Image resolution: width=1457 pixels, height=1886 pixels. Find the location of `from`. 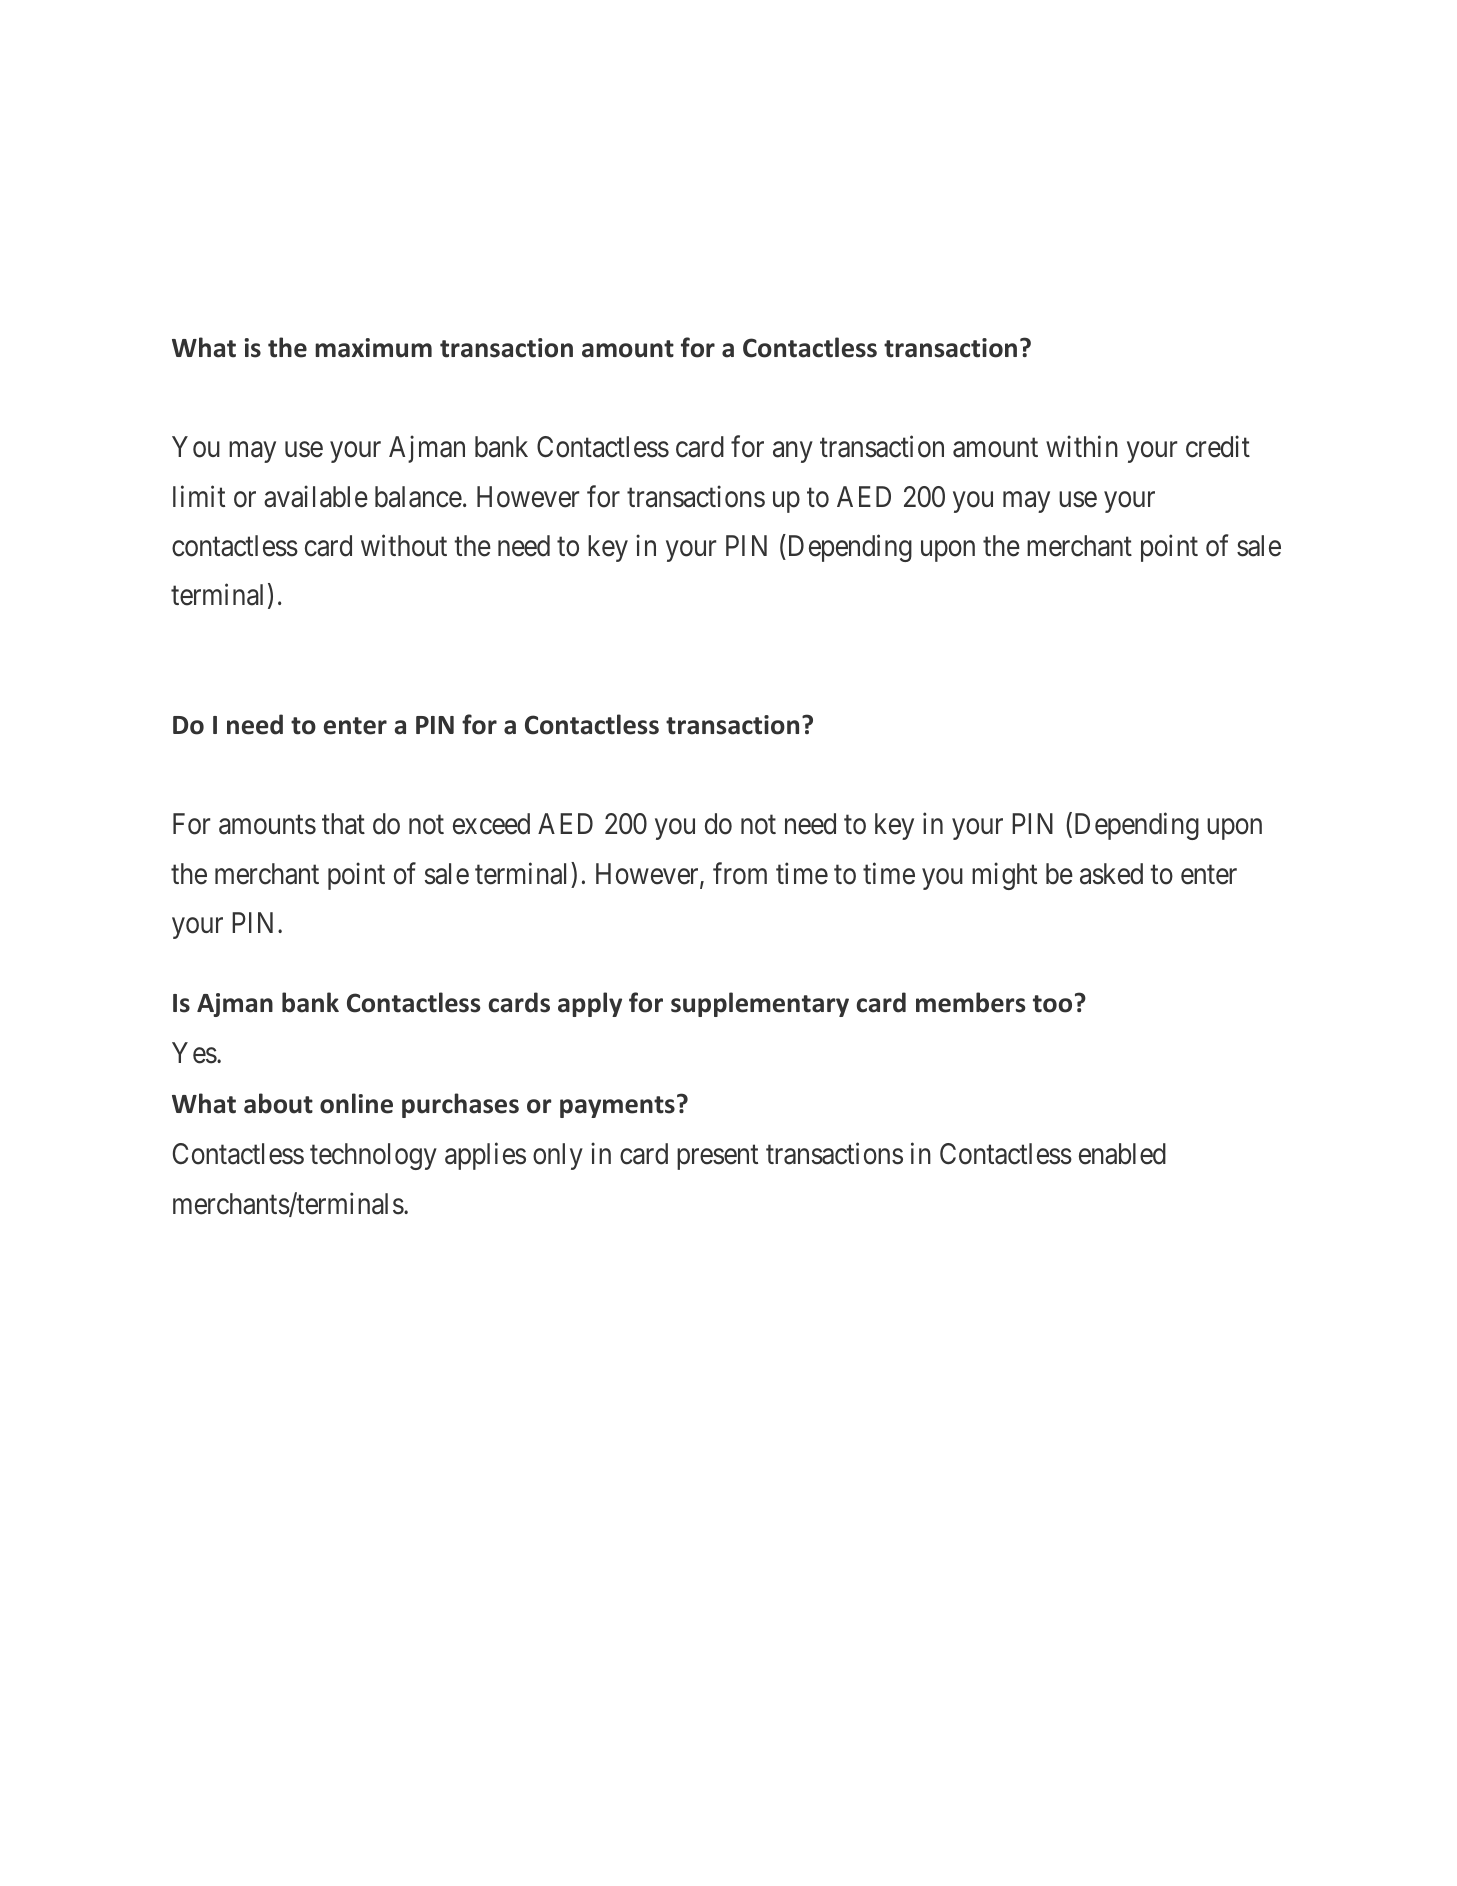

from is located at coordinates (740, 873).
